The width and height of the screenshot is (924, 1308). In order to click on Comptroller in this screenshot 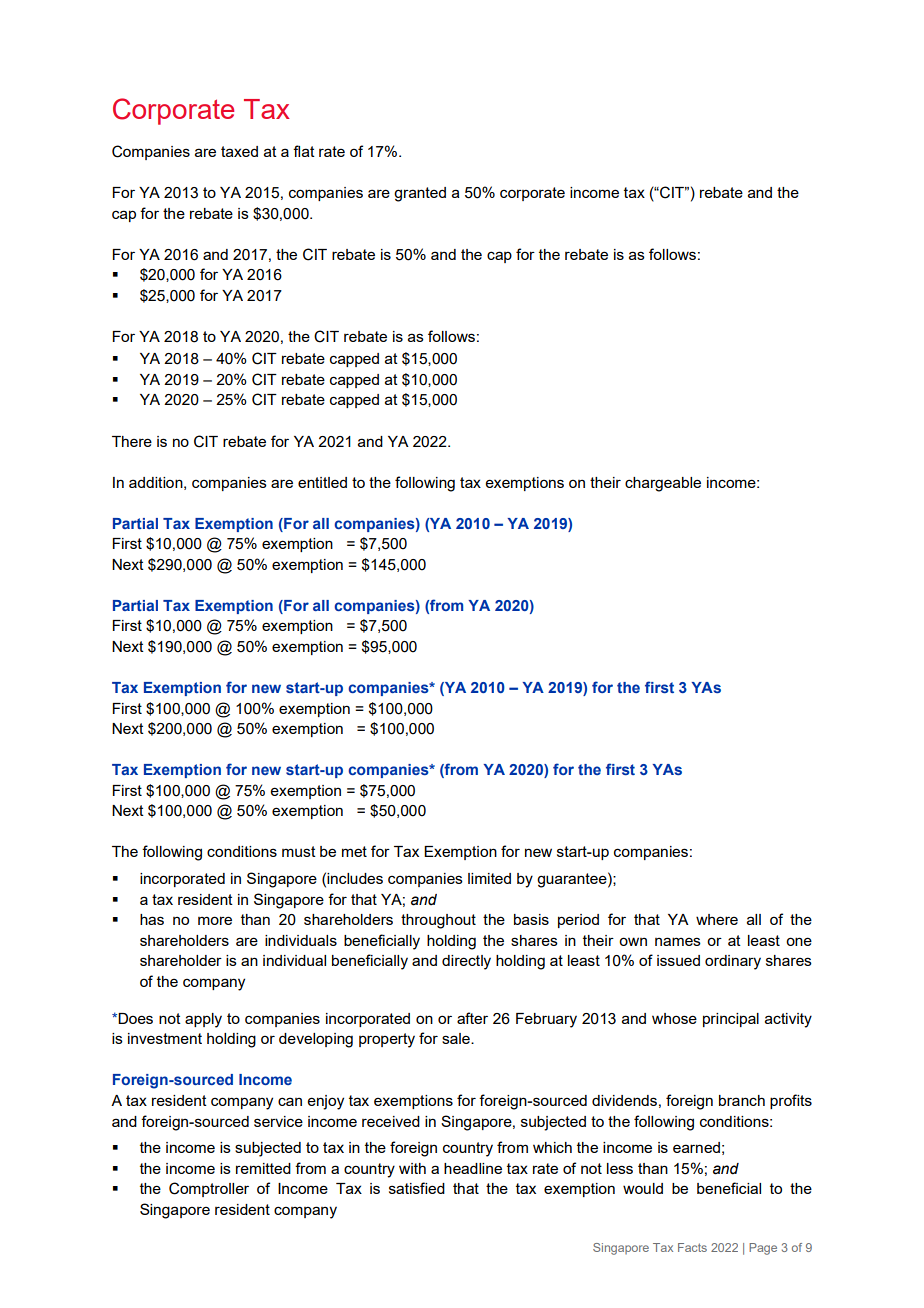, I will do `click(209, 1189)`.
